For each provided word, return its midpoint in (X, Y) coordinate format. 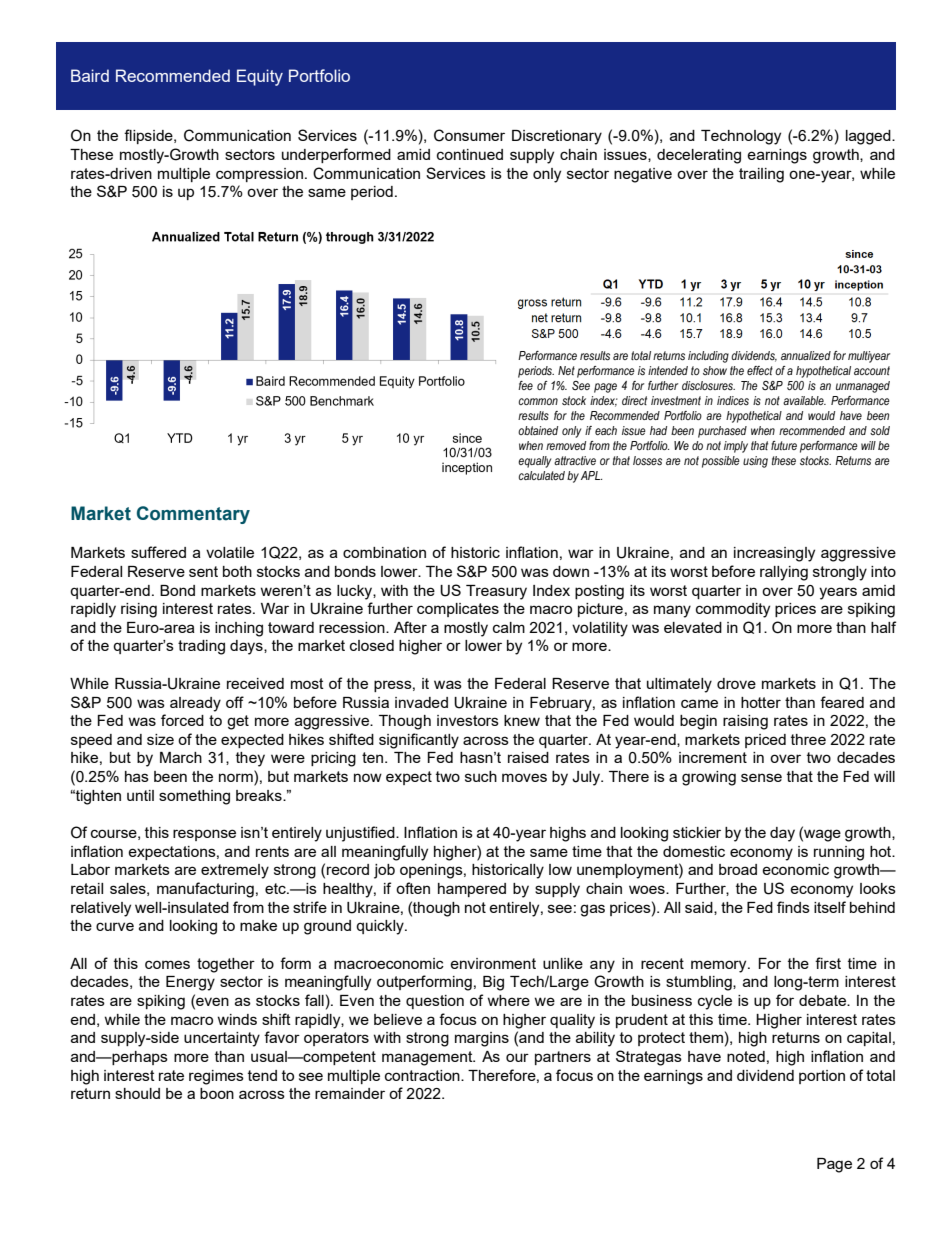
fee (525, 385)
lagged (869, 137)
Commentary (193, 515)
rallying (784, 573)
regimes (216, 1077)
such (481, 776)
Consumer (469, 135)
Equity (260, 77)
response (204, 835)
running (839, 853)
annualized (806, 355)
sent (203, 571)
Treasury (496, 592)
